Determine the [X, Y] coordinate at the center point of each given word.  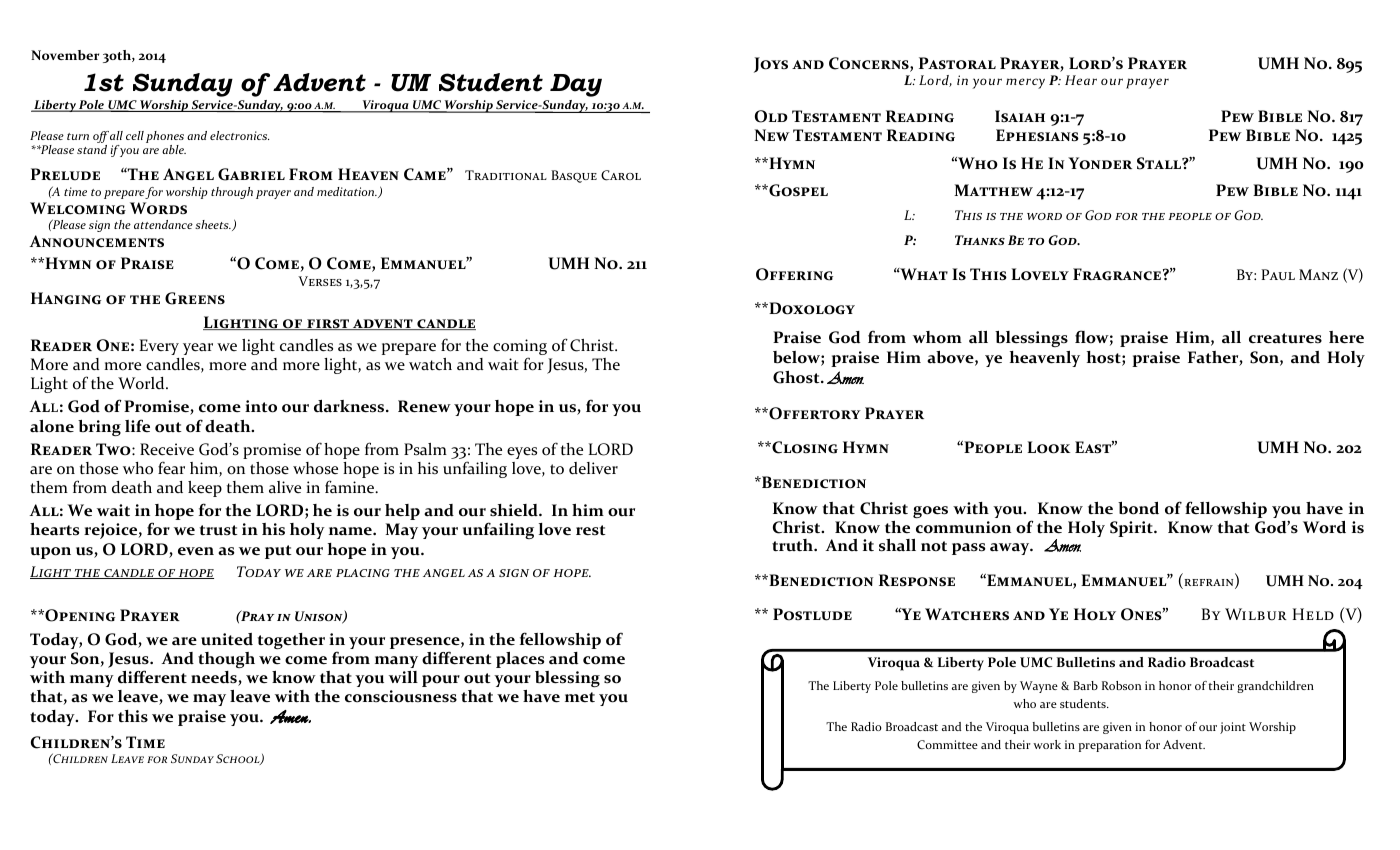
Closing [804, 447]
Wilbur [1256, 614]
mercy [1025, 83]
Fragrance [1117, 274]
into [261, 406]
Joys [771, 65]
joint [1233, 728]
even [196, 551]
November [65, 55]
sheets [213, 224]
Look [1048, 447]
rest [591, 530]
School [239, 759]
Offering [794, 274]
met [580, 697]
